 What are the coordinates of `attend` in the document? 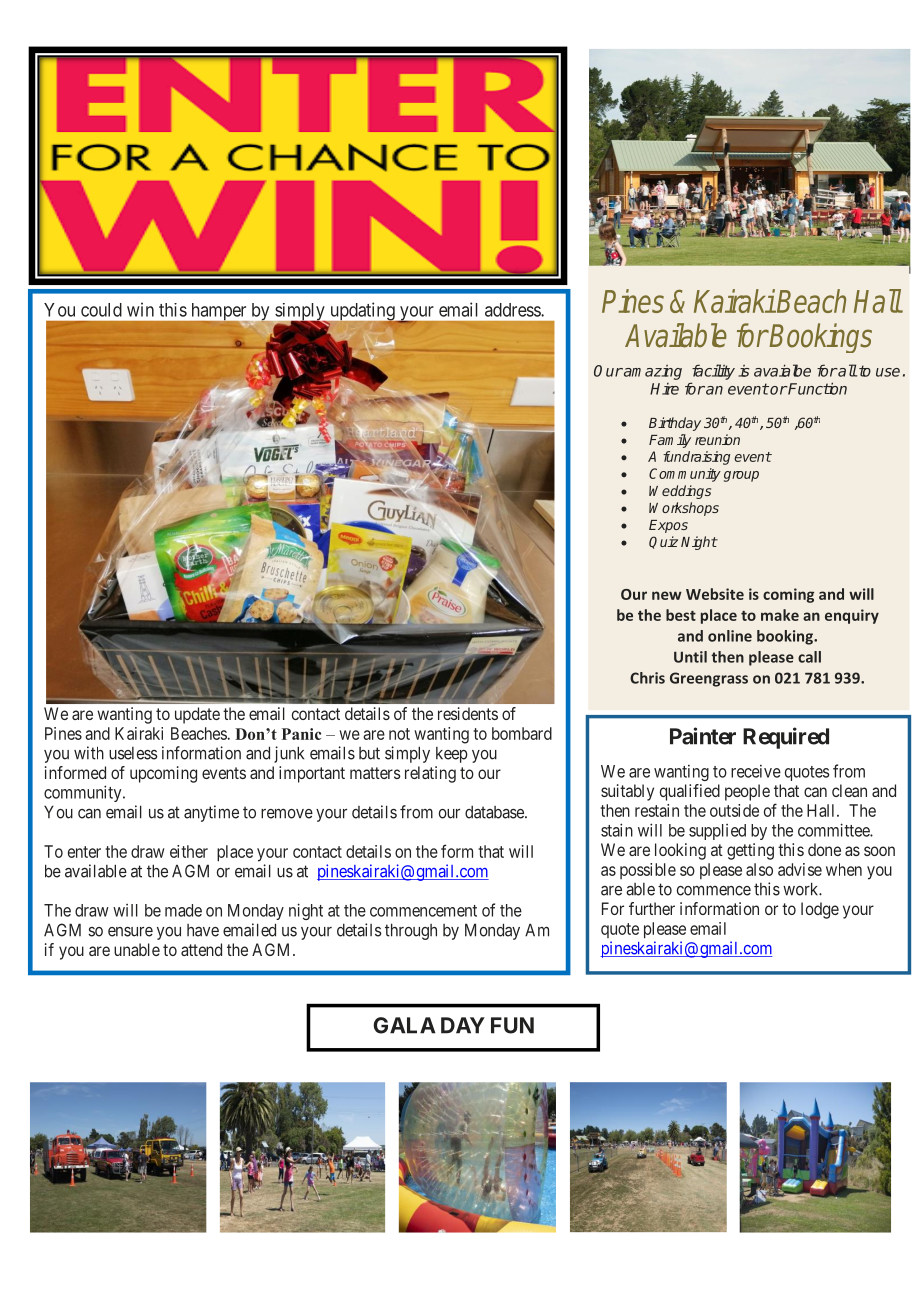 It's located at (201, 949).
